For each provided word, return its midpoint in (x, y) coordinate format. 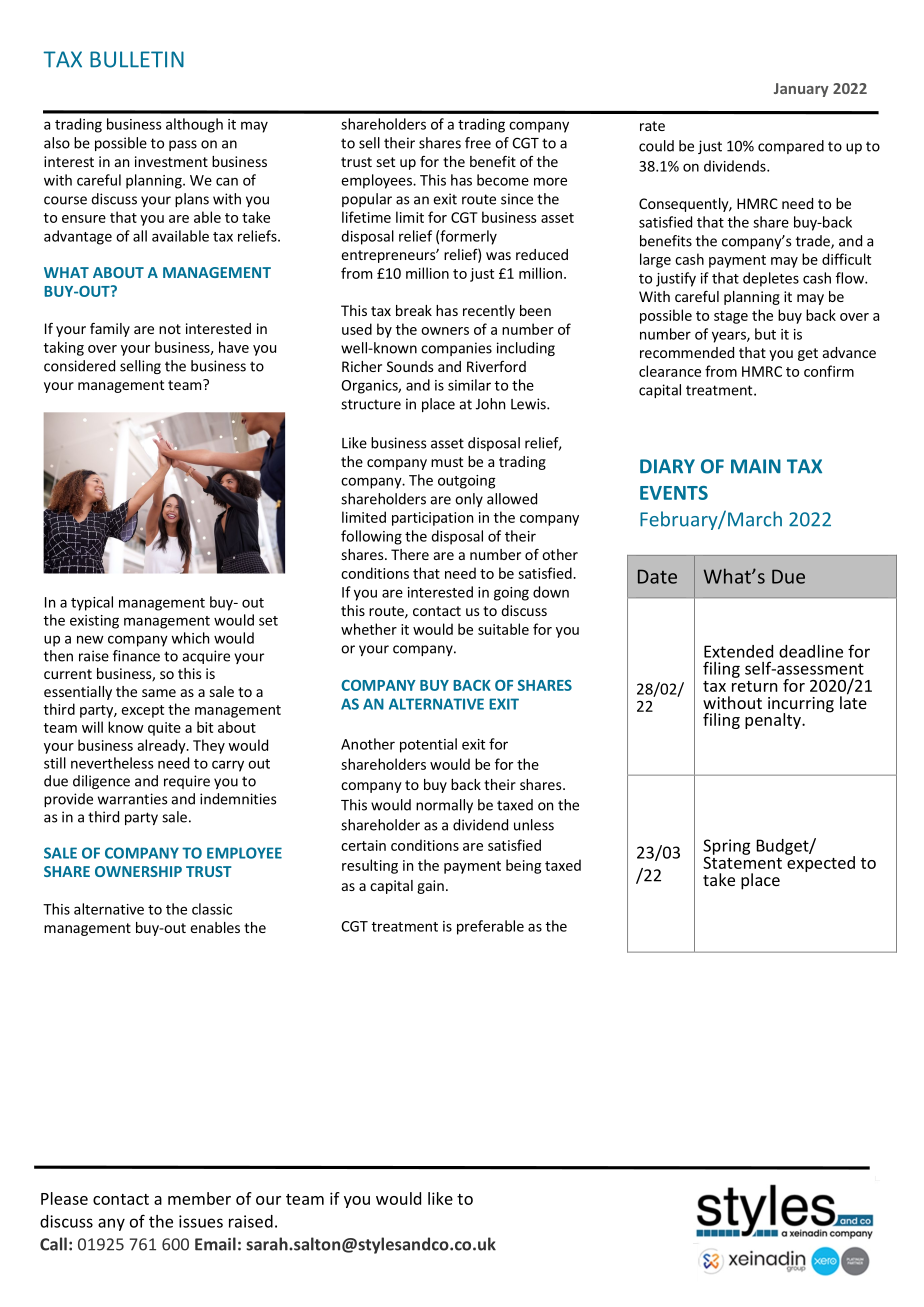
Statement (742, 861)
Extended (738, 651)
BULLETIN (137, 59)
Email (215, 1244)
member (199, 1198)
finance (136, 656)
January (801, 90)
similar (469, 385)
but (765, 334)
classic (212, 909)
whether (369, 629)
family (110, 330)
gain (430, 887)
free (478, 143)
